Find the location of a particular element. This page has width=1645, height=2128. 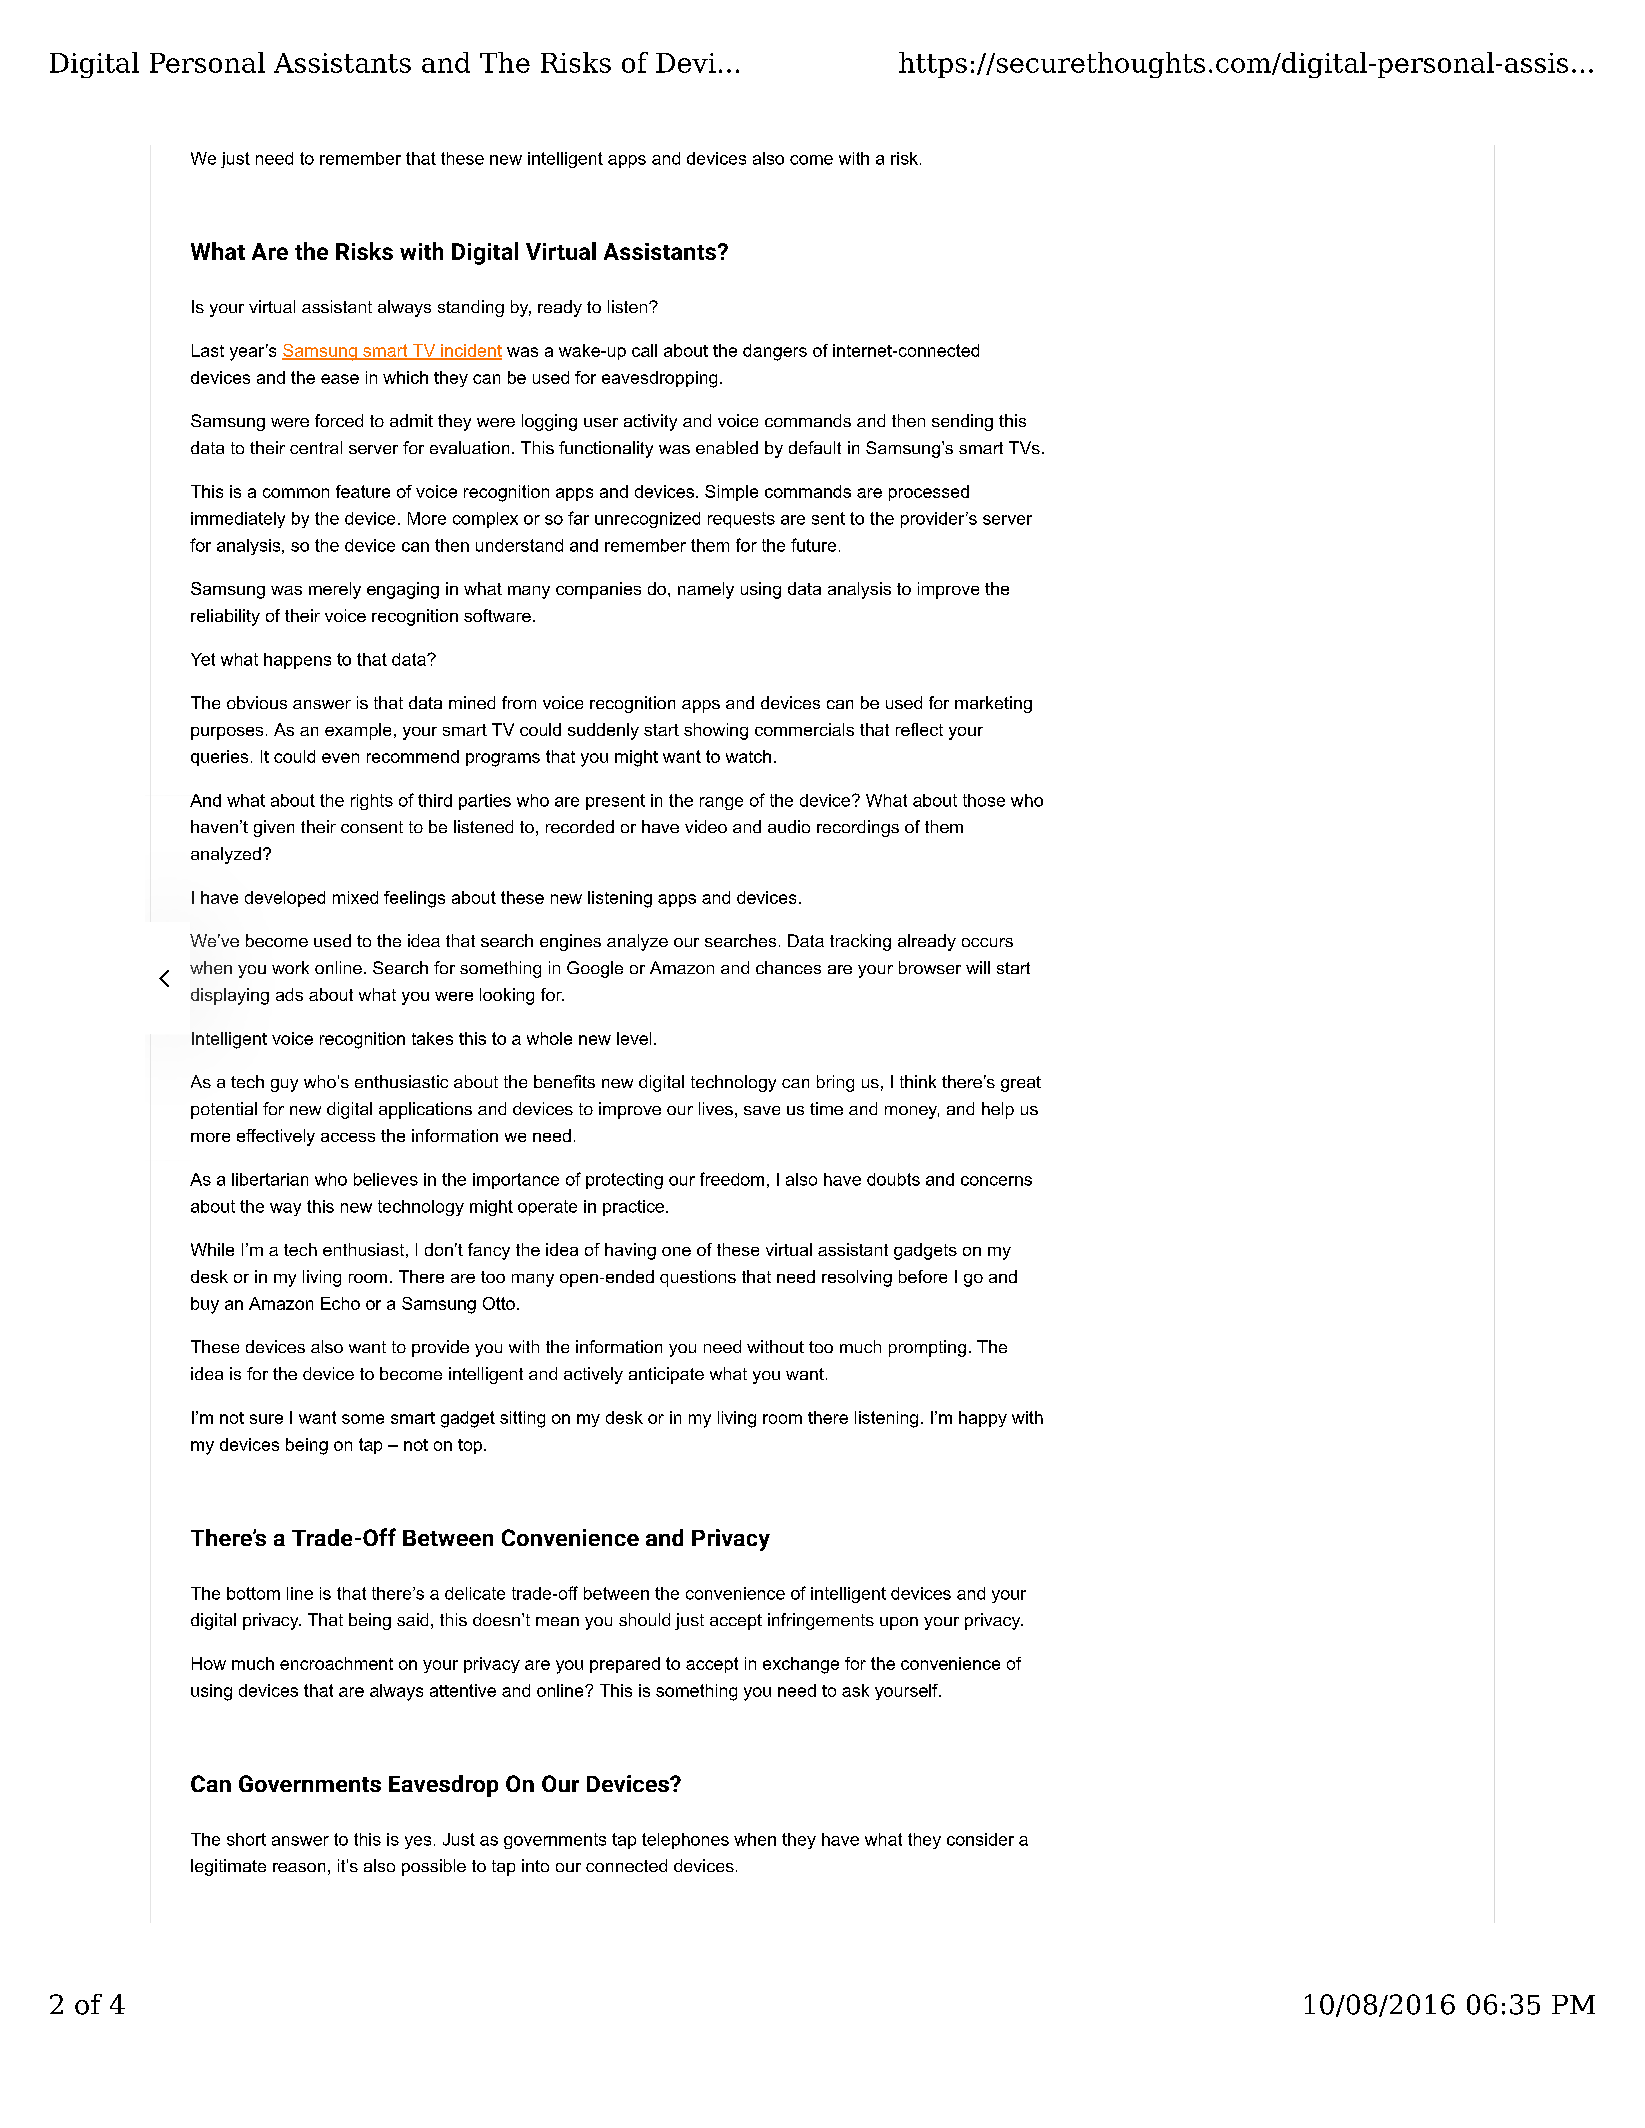

call is located at coordinates (644, 350).
